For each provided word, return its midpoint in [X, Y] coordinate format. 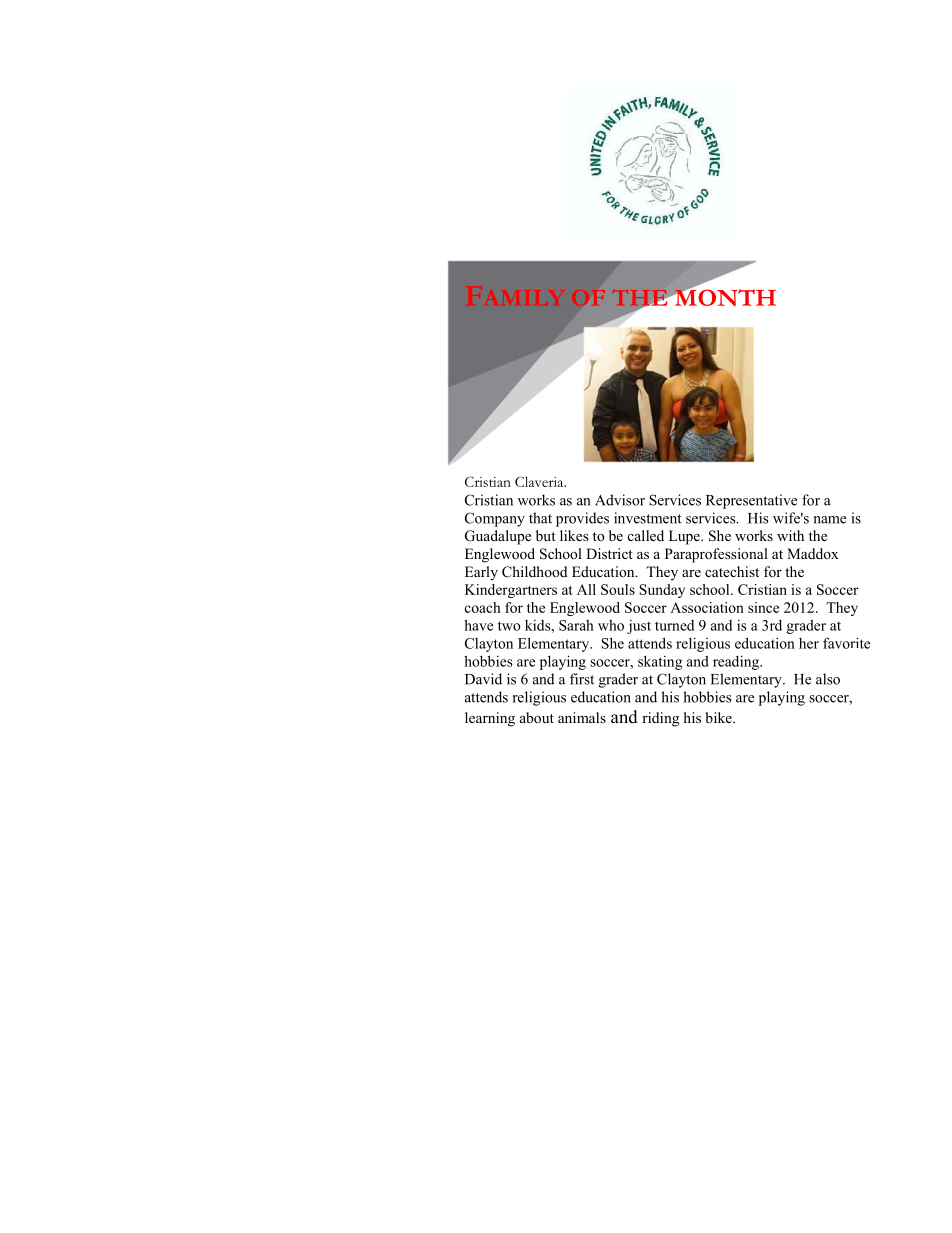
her [809, 643]
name [830, 520]
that [540, 518]
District [609, 553]
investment [648, 518]
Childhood [534, 572]
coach [483, 607]
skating [660, 662]
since [763, 607]
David [483, 679]
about [537, 718]
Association [707, 607]
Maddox [813, 553]
